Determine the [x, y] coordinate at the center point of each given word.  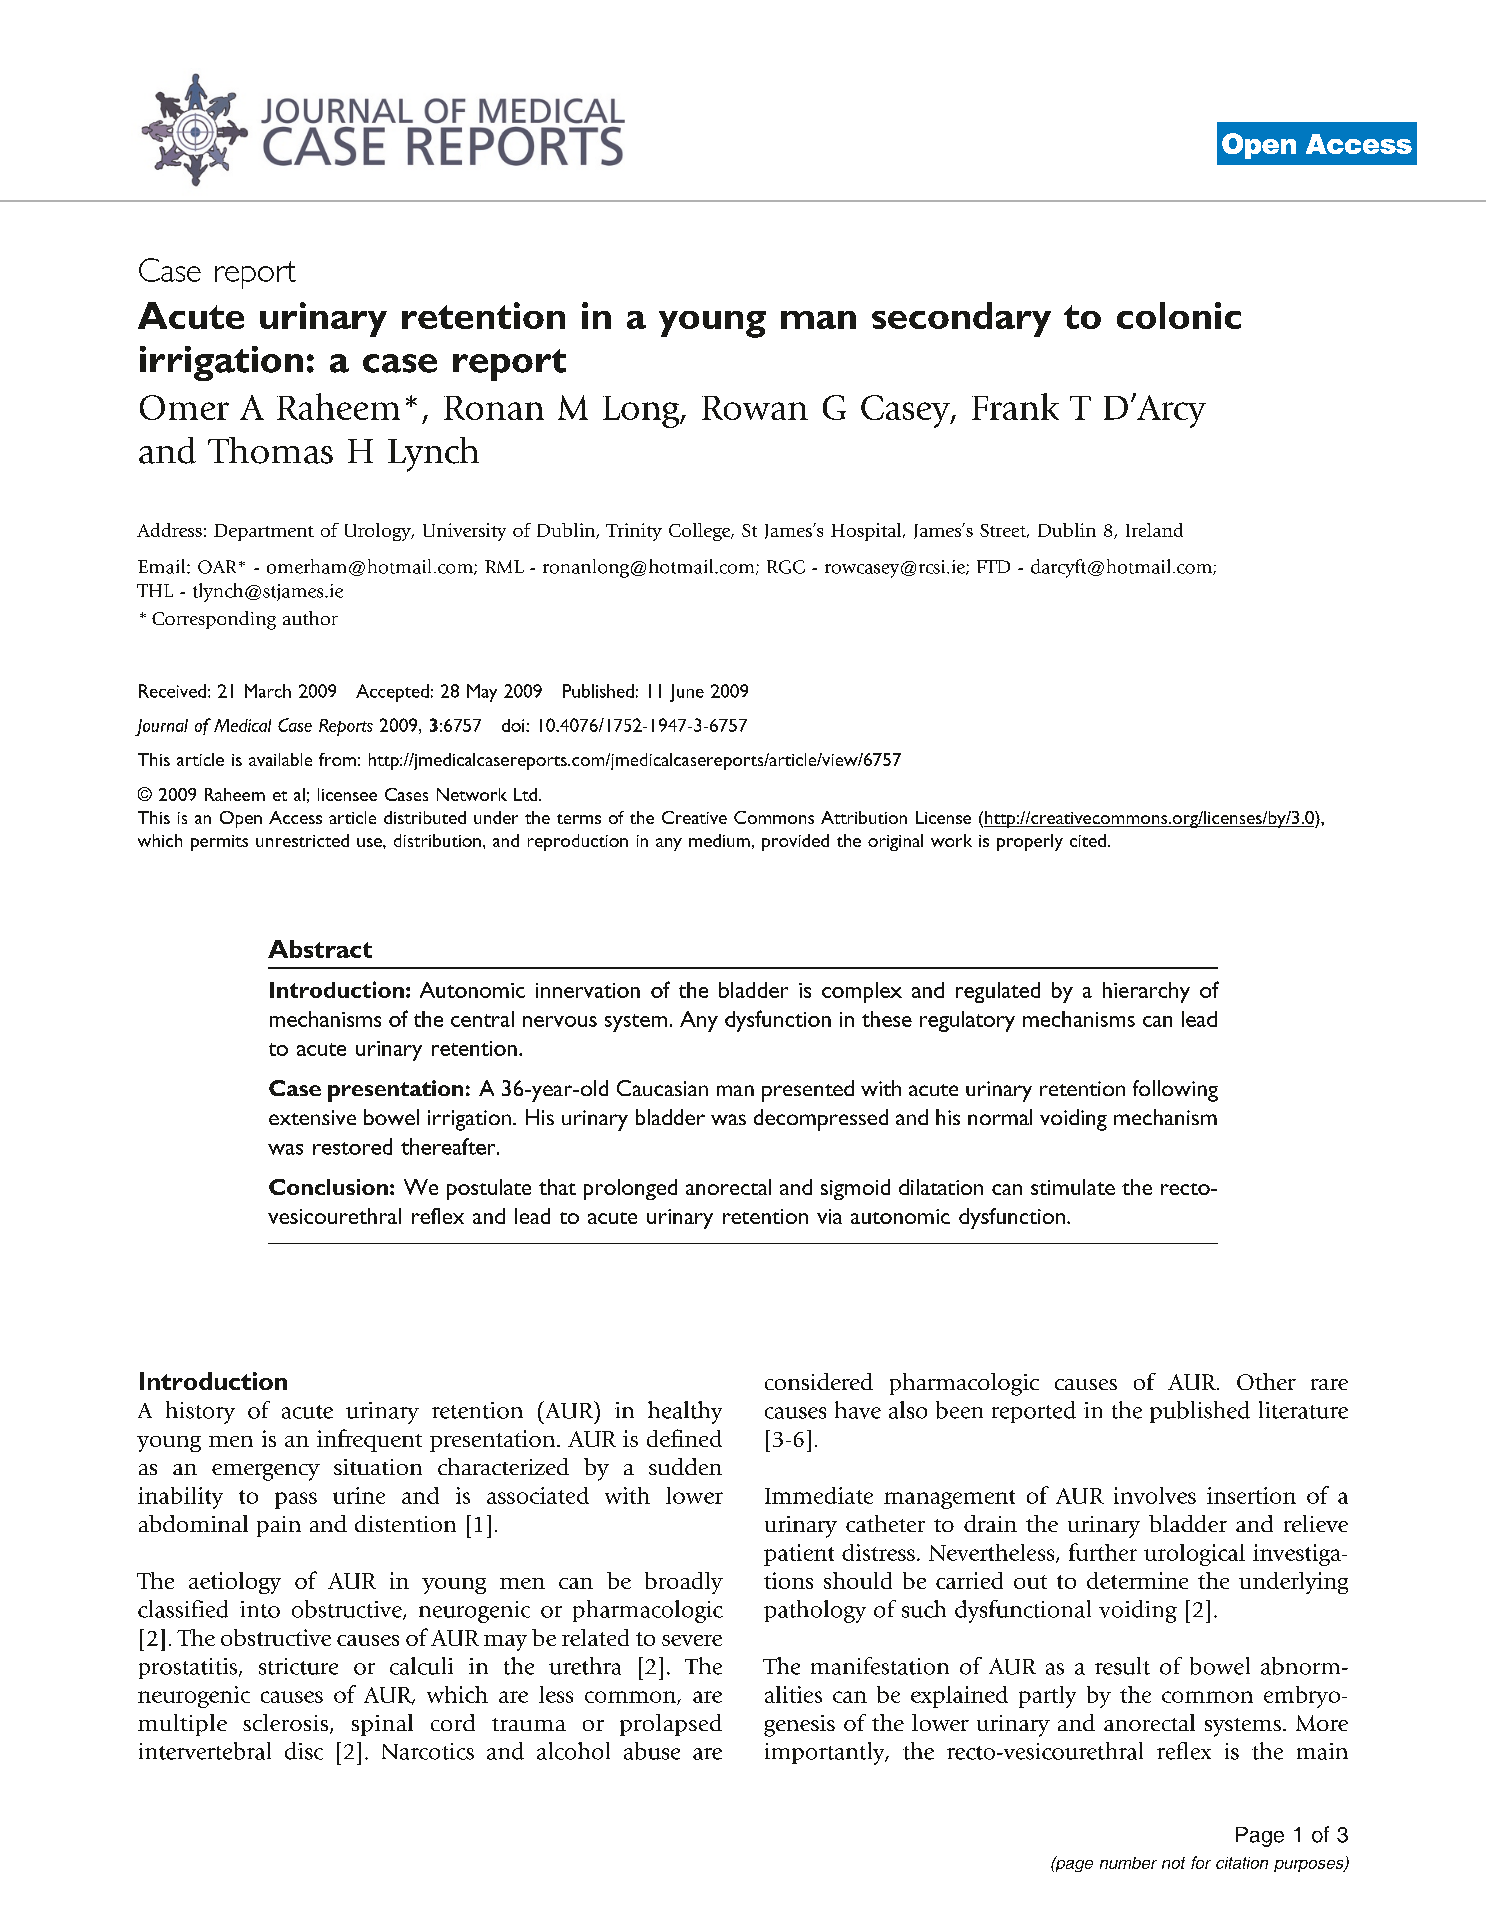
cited [1088, 840]
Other [1266, 1381]
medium [719, 840]
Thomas [270, 450]
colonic [1179, 315]
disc [304, 1751]
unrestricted [302, 840]
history [200, 1412]
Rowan [755, 408]
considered [819, 1381]
